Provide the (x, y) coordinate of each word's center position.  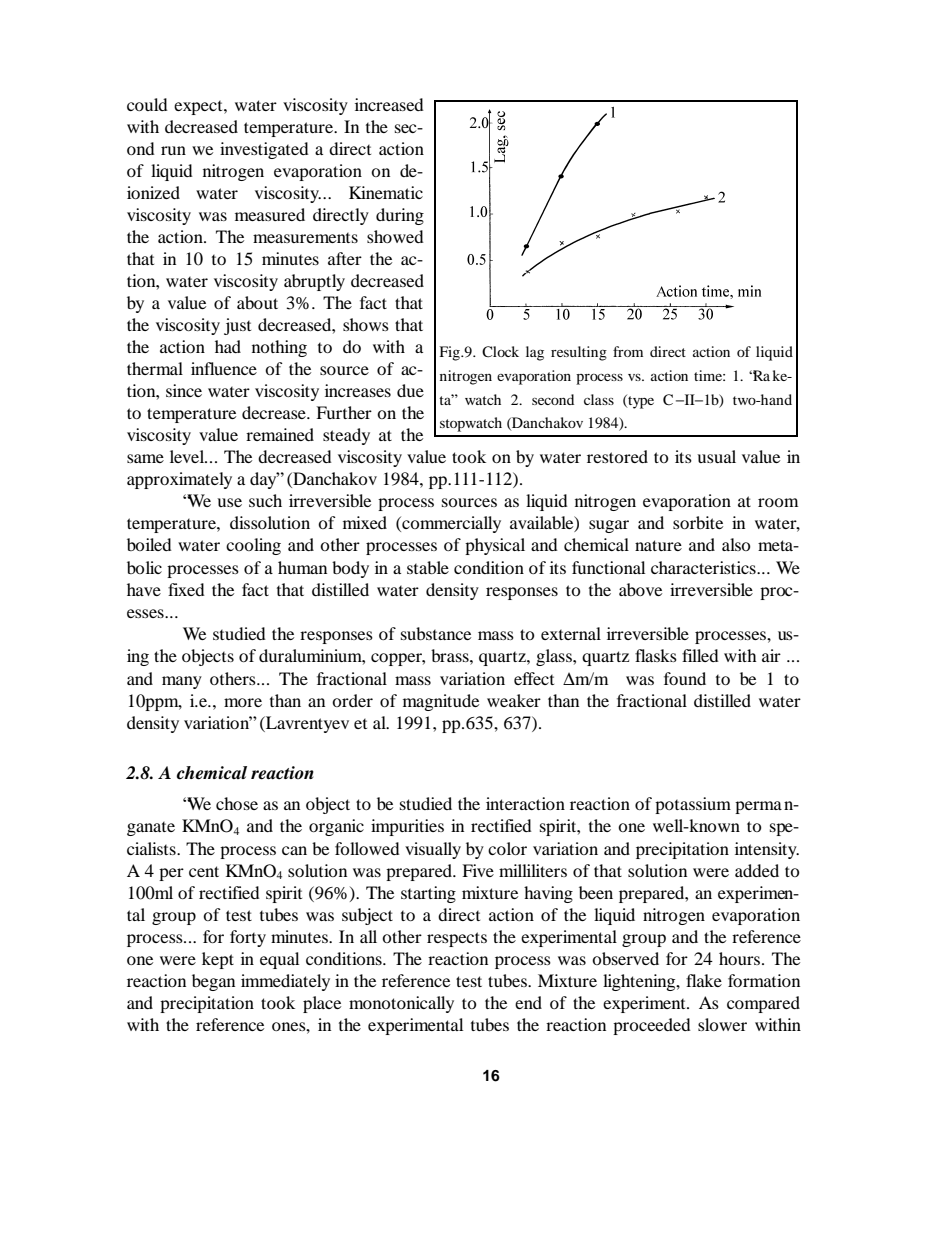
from (628, 351)
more (243, 702)
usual (716, 456)
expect (199, 108)
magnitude (441, 702)
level (188, 456)
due (410, 390)
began (213, 982)
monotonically (401, 1004)
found (685, 678)
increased (389, 104)
